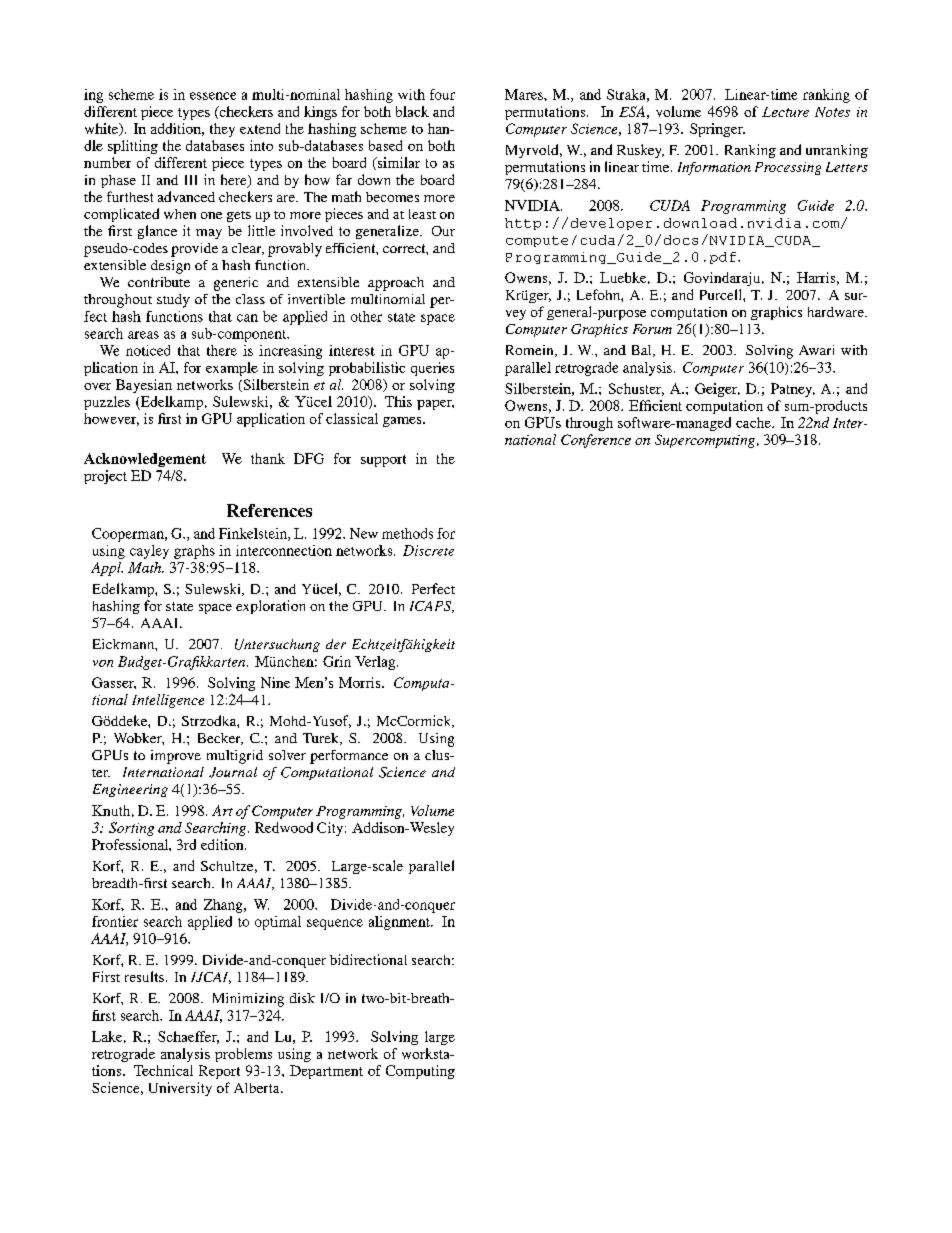 The height and width of the page is (1233, 952). What do you see at coordinates (400, 923) in the page?
I see `alignment` at bounding box center [400, 923].
